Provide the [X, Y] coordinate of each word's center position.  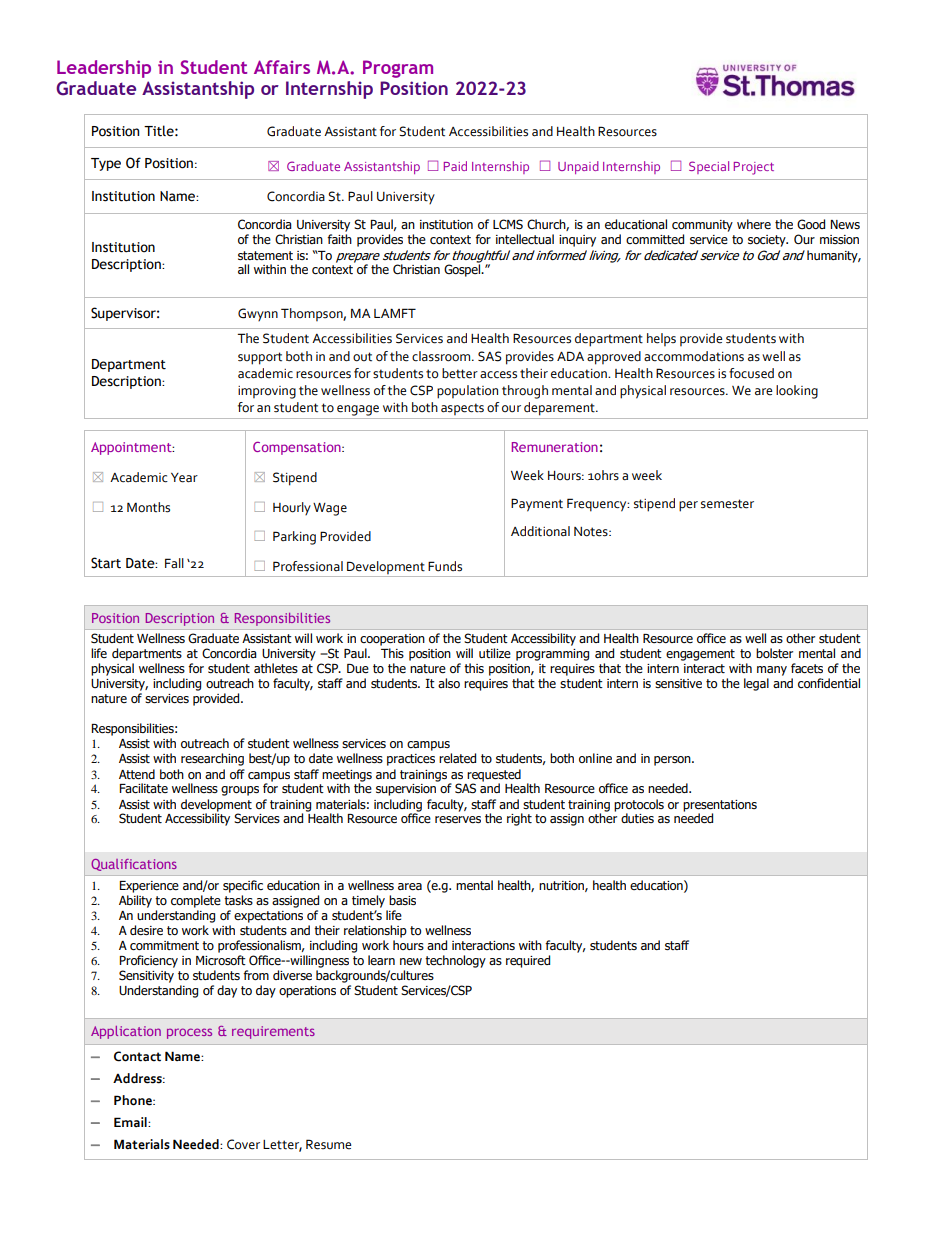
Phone [134, 1100]
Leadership [104, 69]
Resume [328, 1144]
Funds [445, 566]
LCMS [508, 224]
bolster [774, 653]
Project [754, 168]
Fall [174, 563]
